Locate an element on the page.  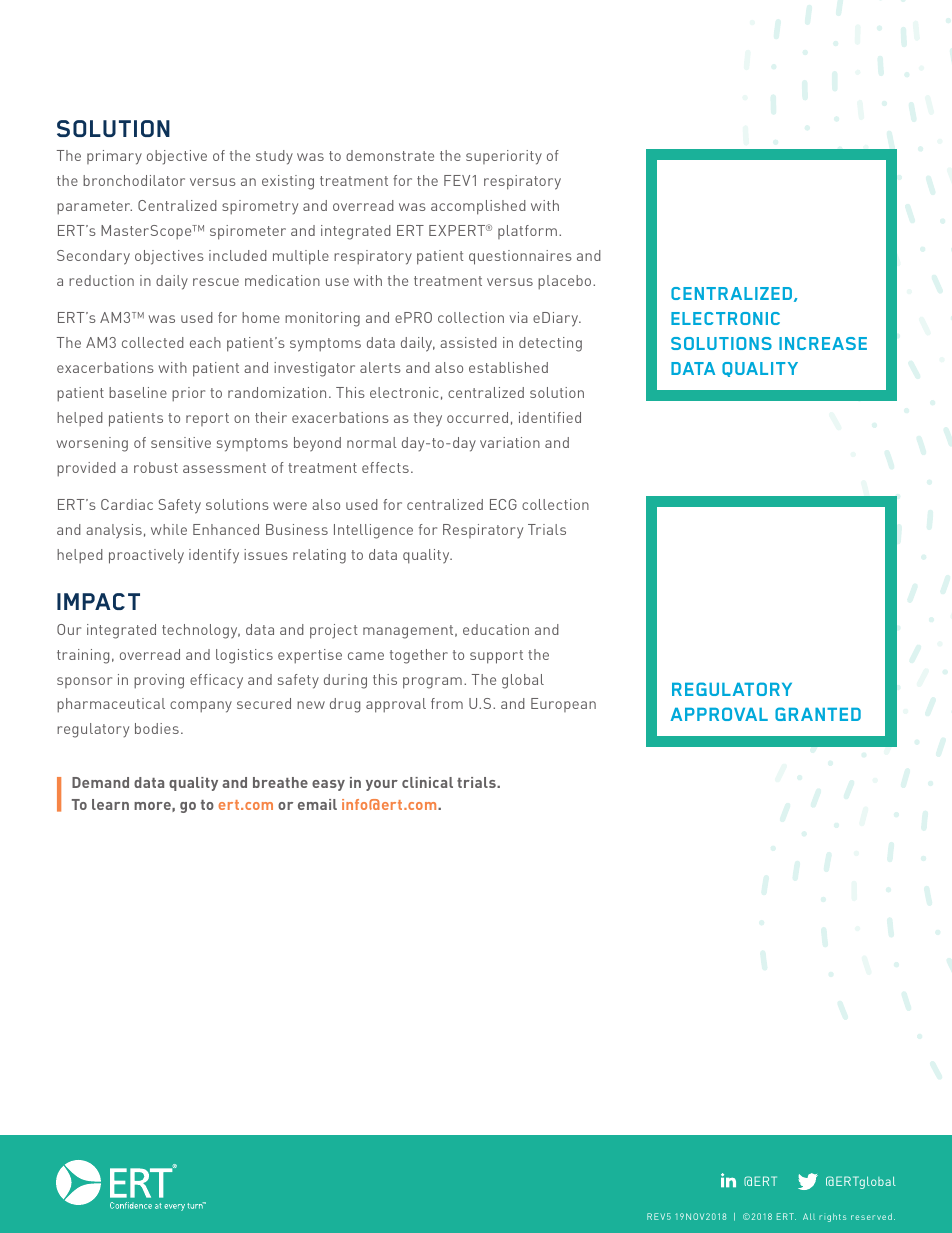
learn is located at coordinates (110, 804).
